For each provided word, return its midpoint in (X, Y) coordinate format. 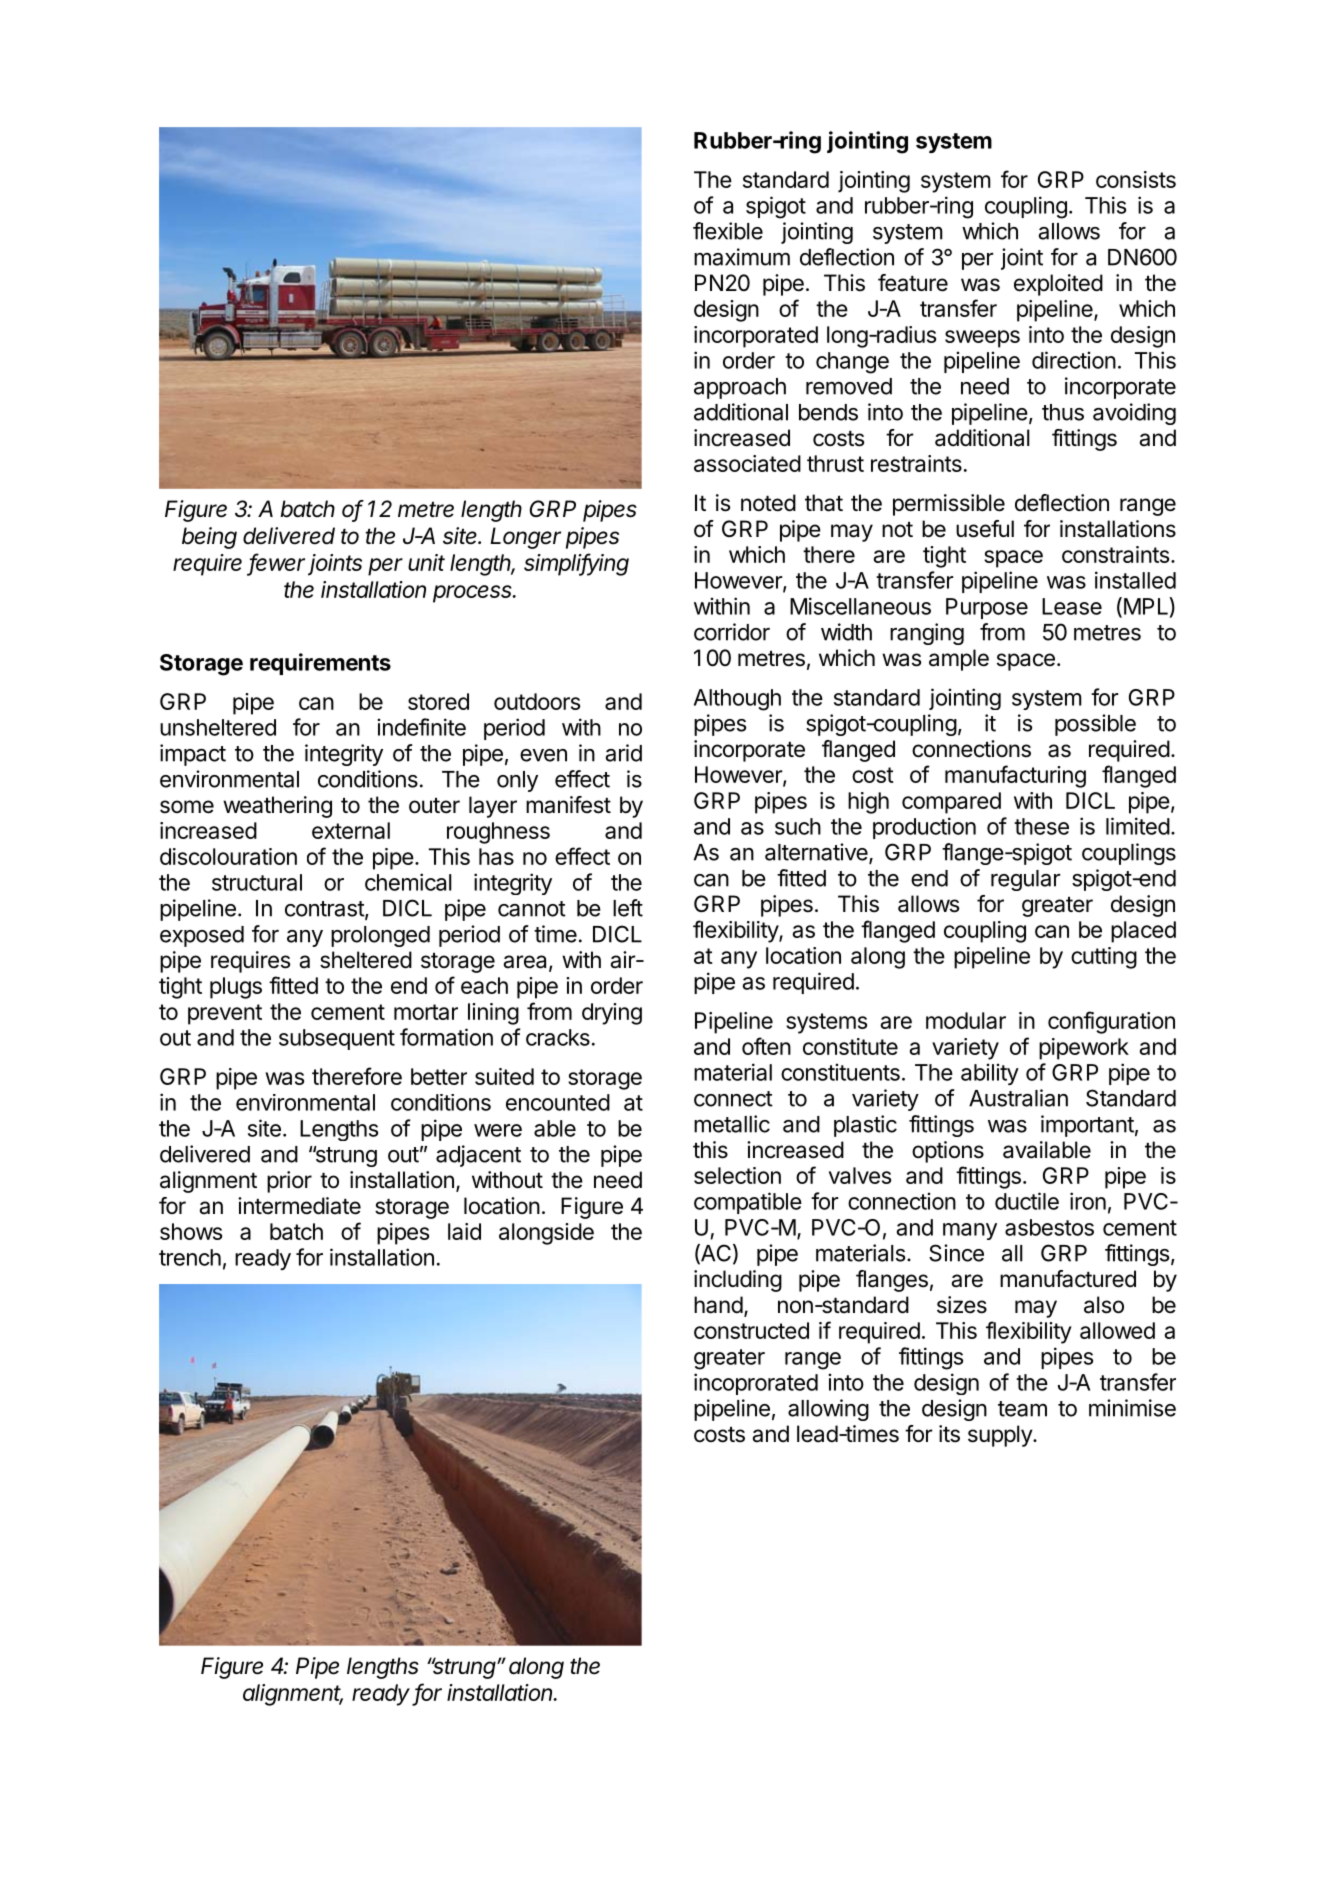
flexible (728, 231)
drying (612, 1014)
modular (966, 1020)
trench (190, 1257)
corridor (732, 632)
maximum (742, 257)
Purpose (987, 608)
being (209, 538)
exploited (1058, 285)
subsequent (337, 1039)
